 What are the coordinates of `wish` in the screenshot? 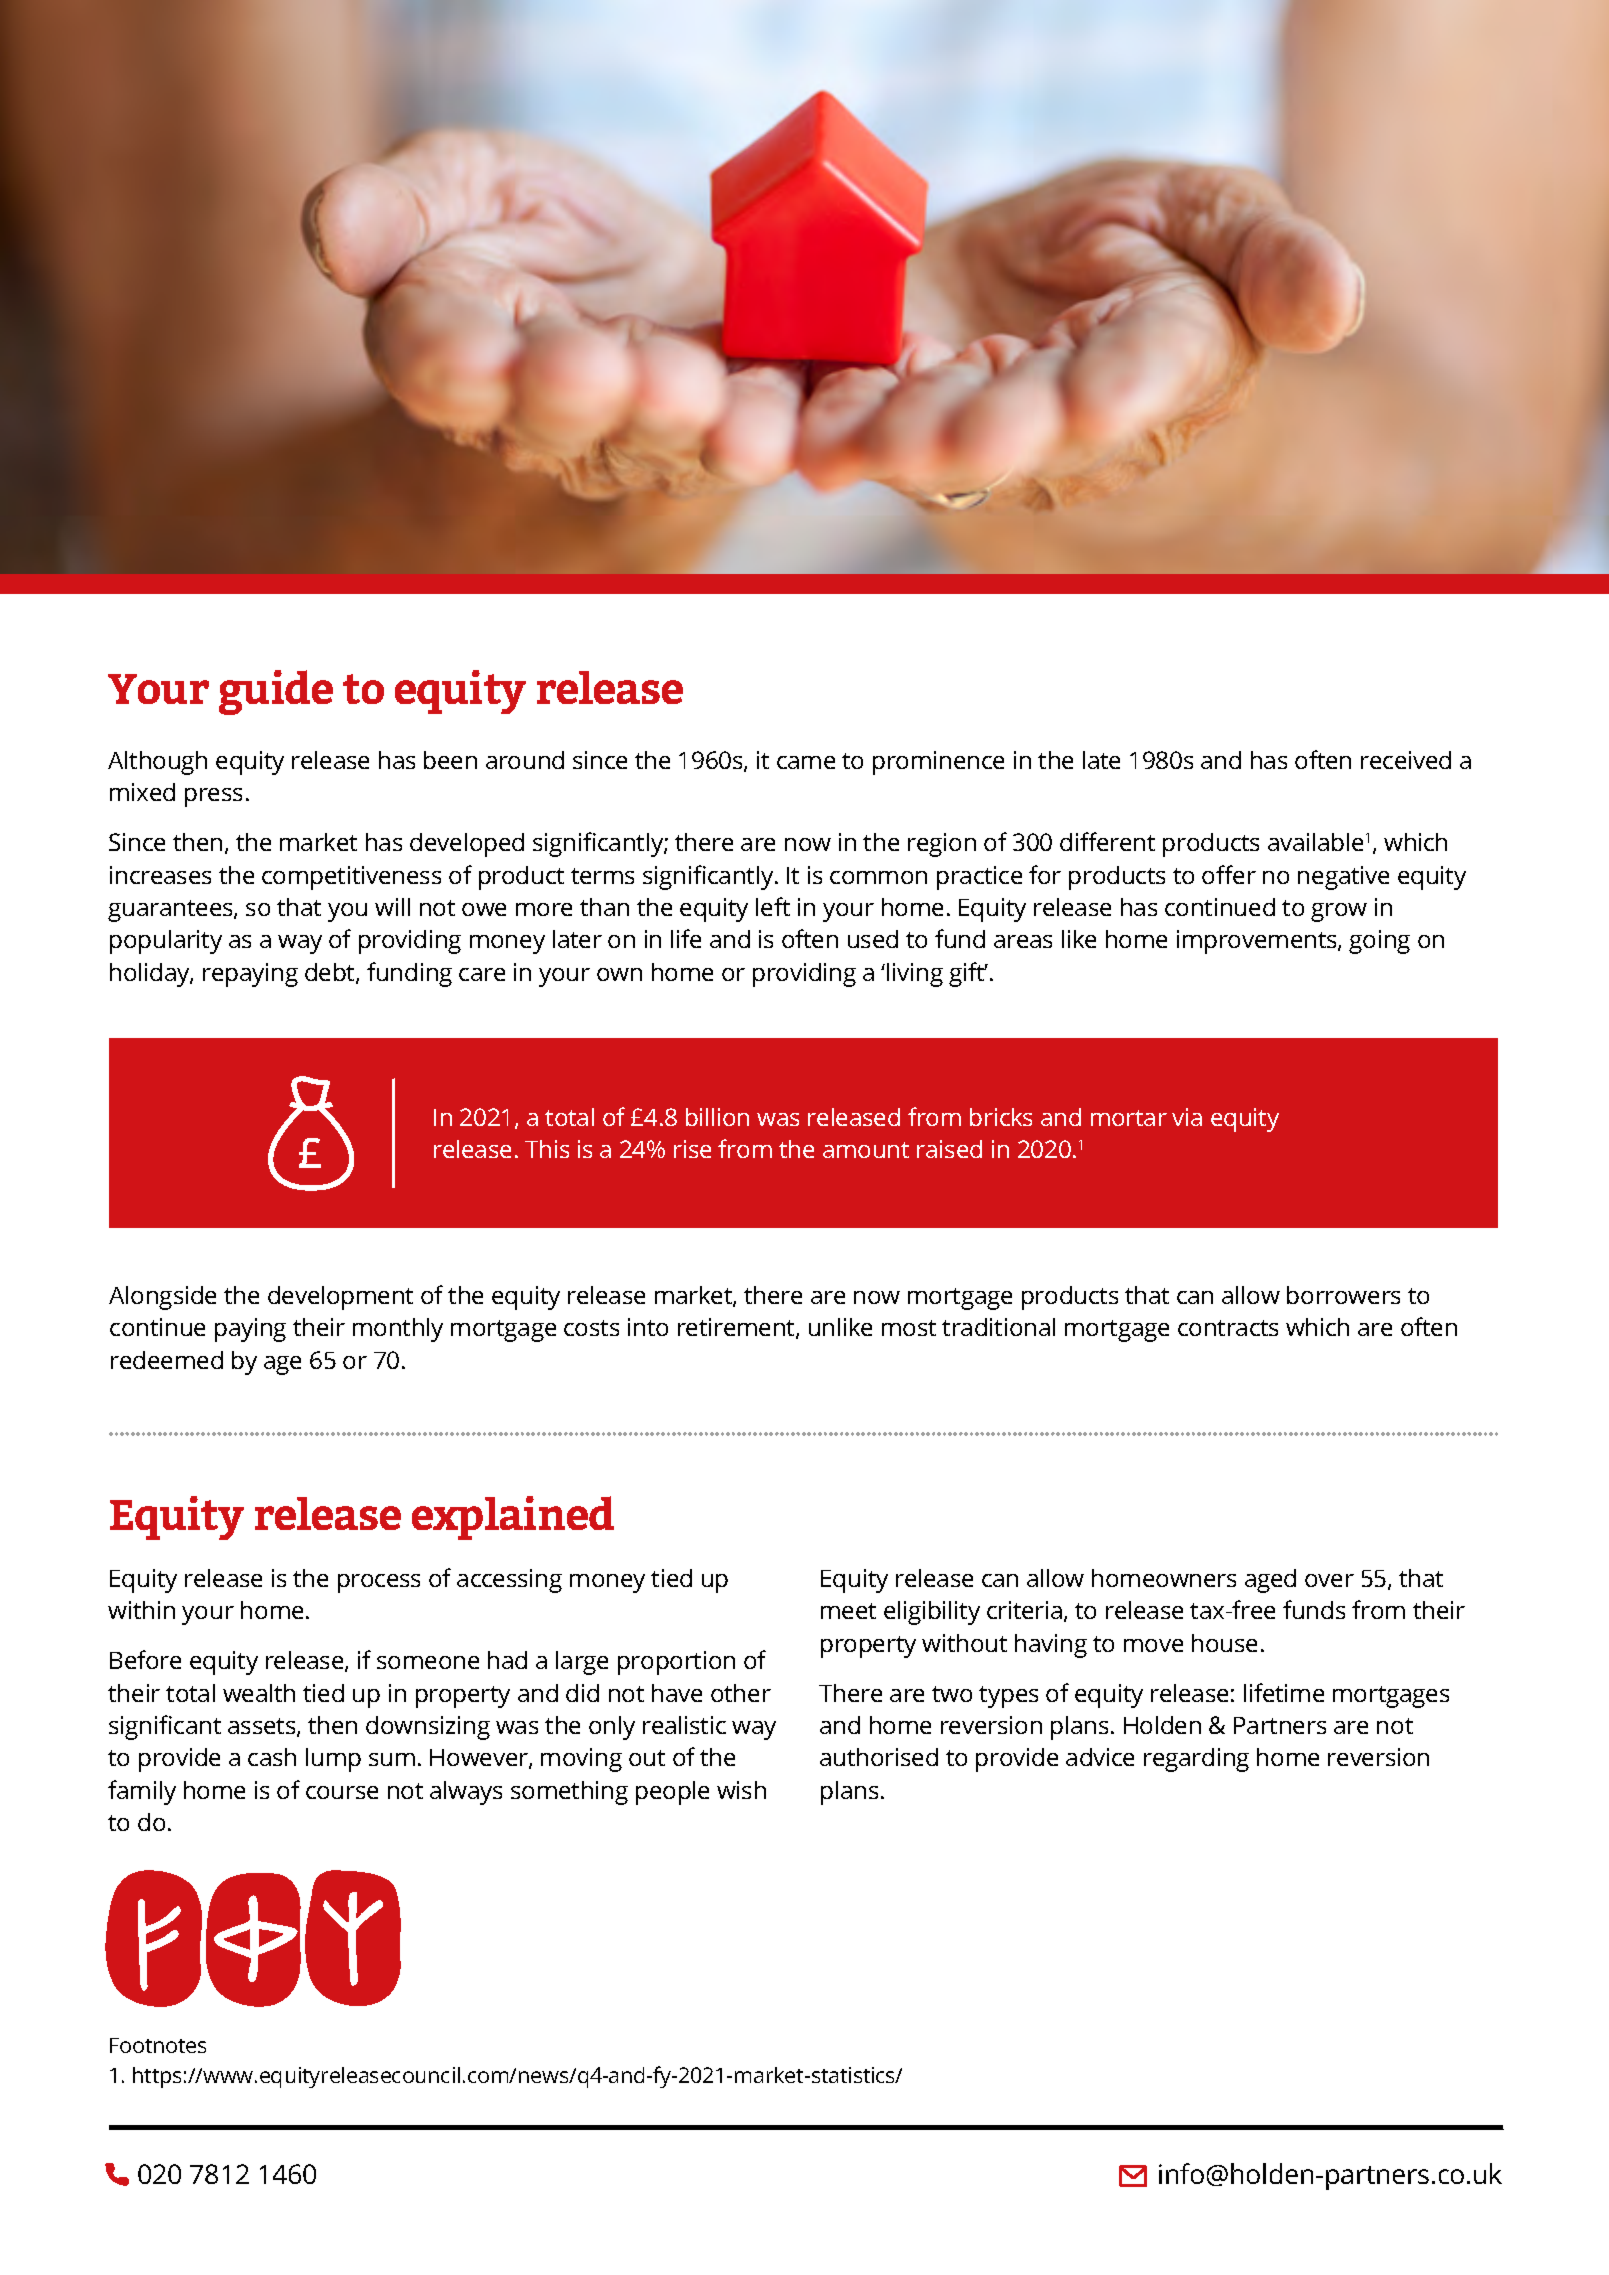 It's located at (741, 1790).
